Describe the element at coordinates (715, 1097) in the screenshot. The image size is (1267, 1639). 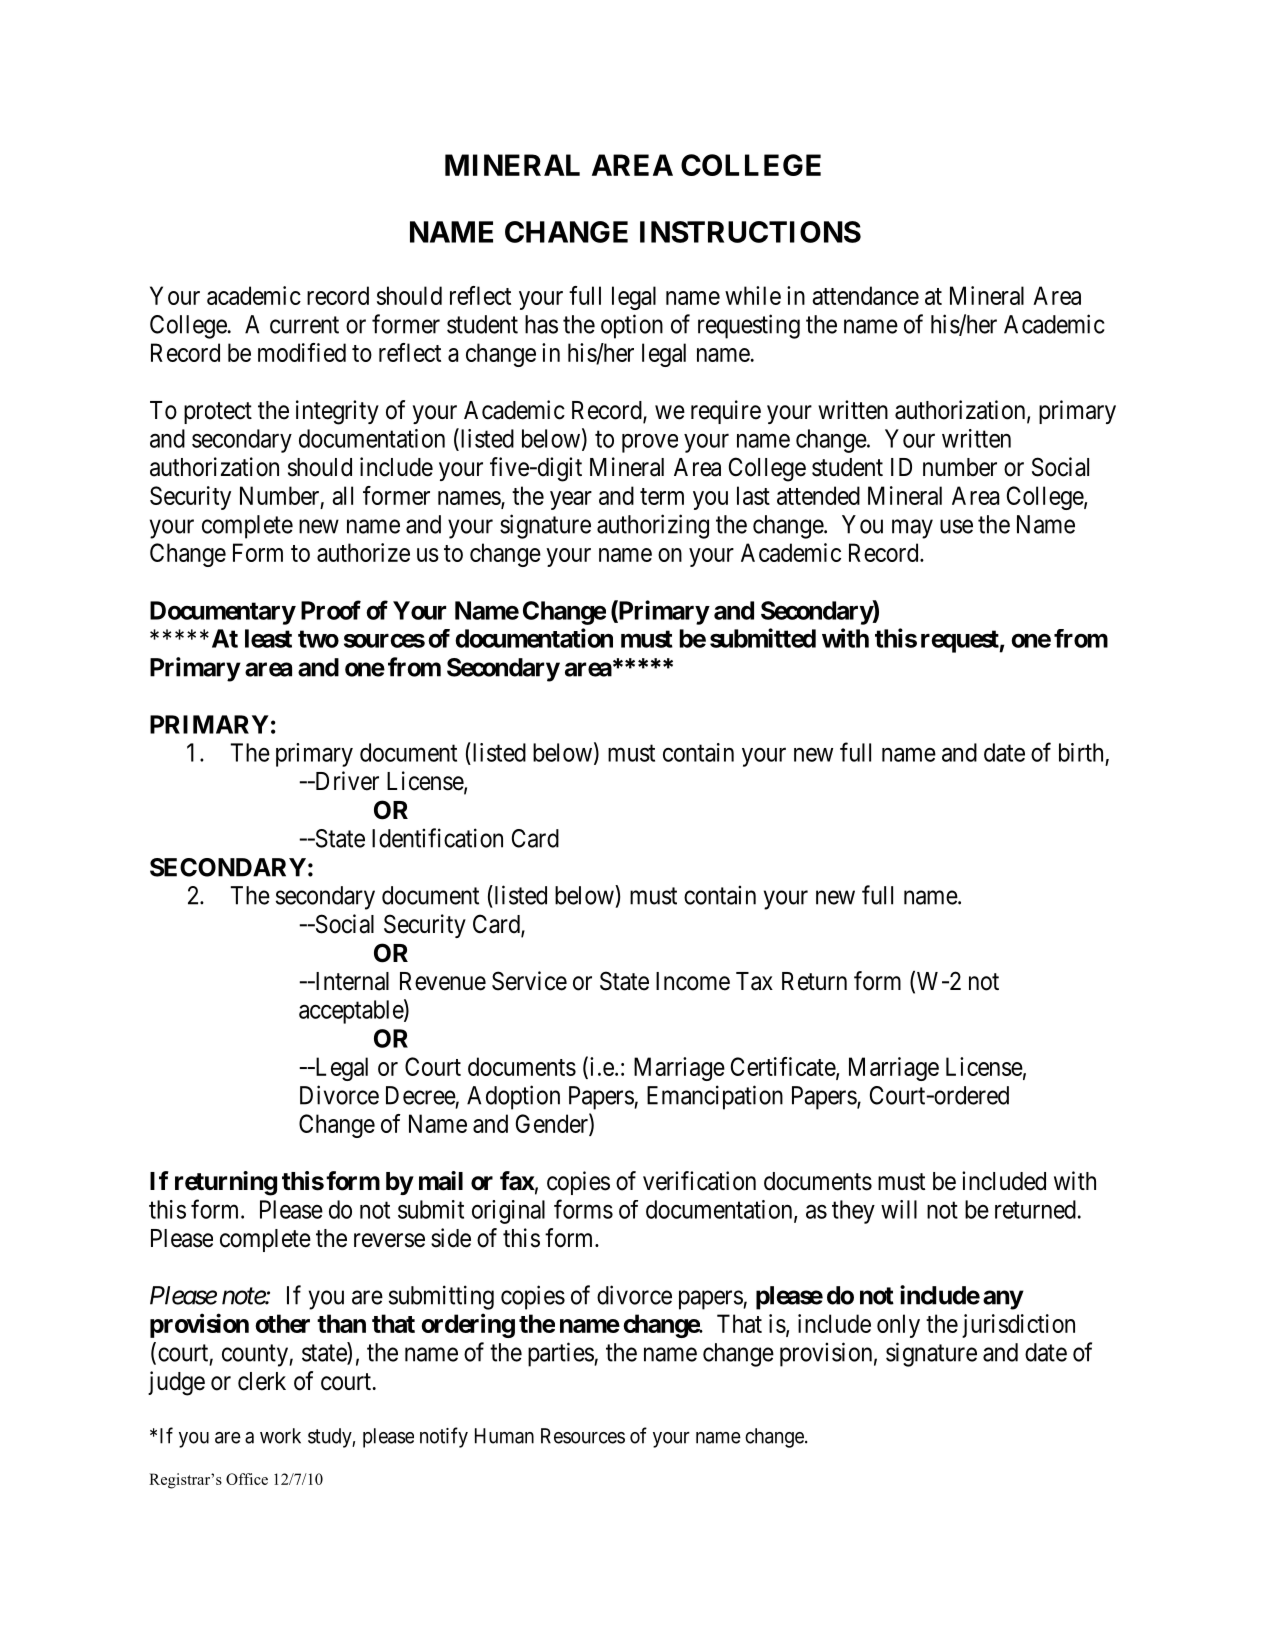
I see `Emancipation` at that location.
